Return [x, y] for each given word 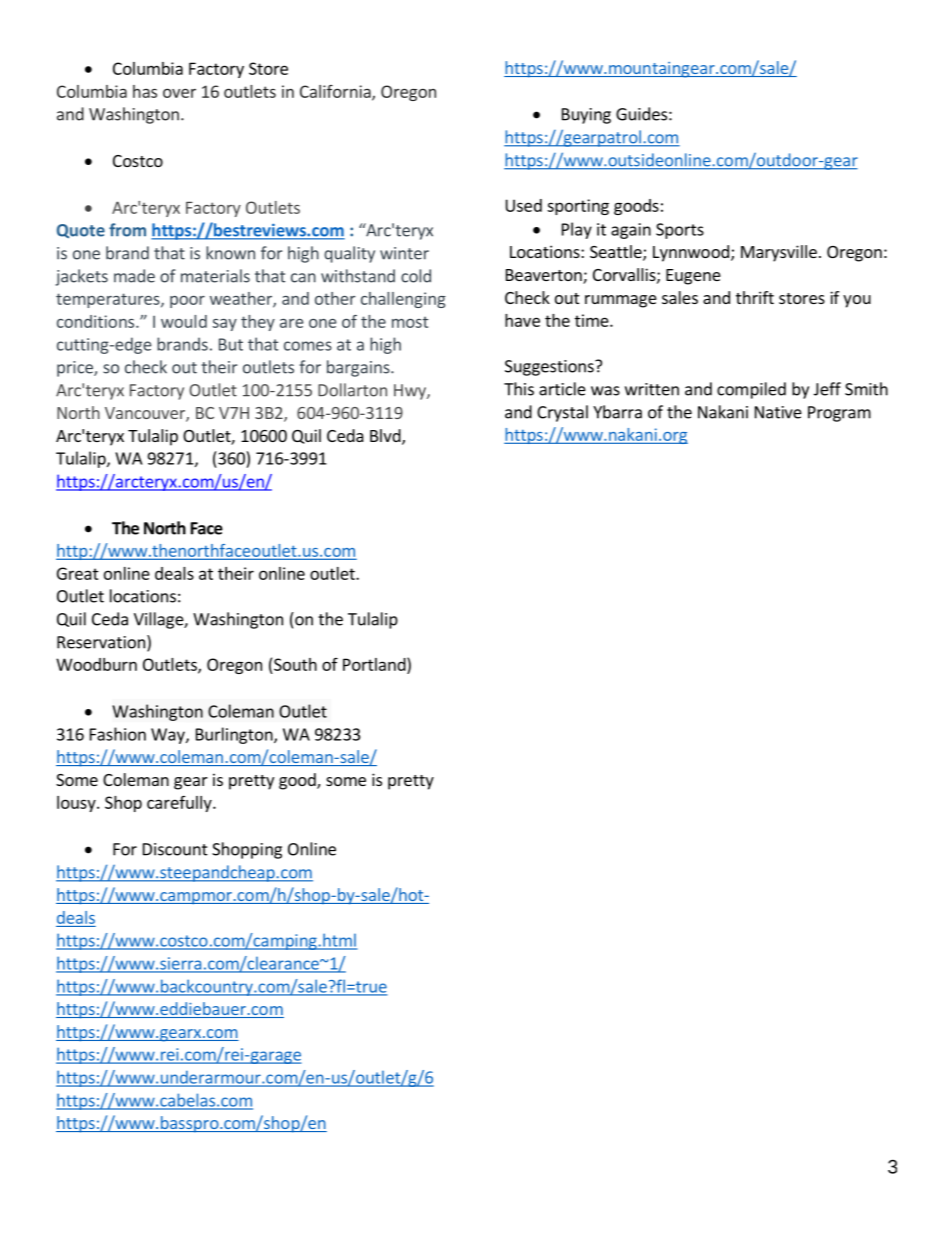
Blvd [386, 437]
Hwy [411, 392]
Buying [586, 116]
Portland [375, 664]
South [295, 664]
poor [187, 302]
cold [416, 276]
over [179, 93]
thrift [755, 297]
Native [778, 412]
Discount [175, 849]
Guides [641, 114]
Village [159, 620]
